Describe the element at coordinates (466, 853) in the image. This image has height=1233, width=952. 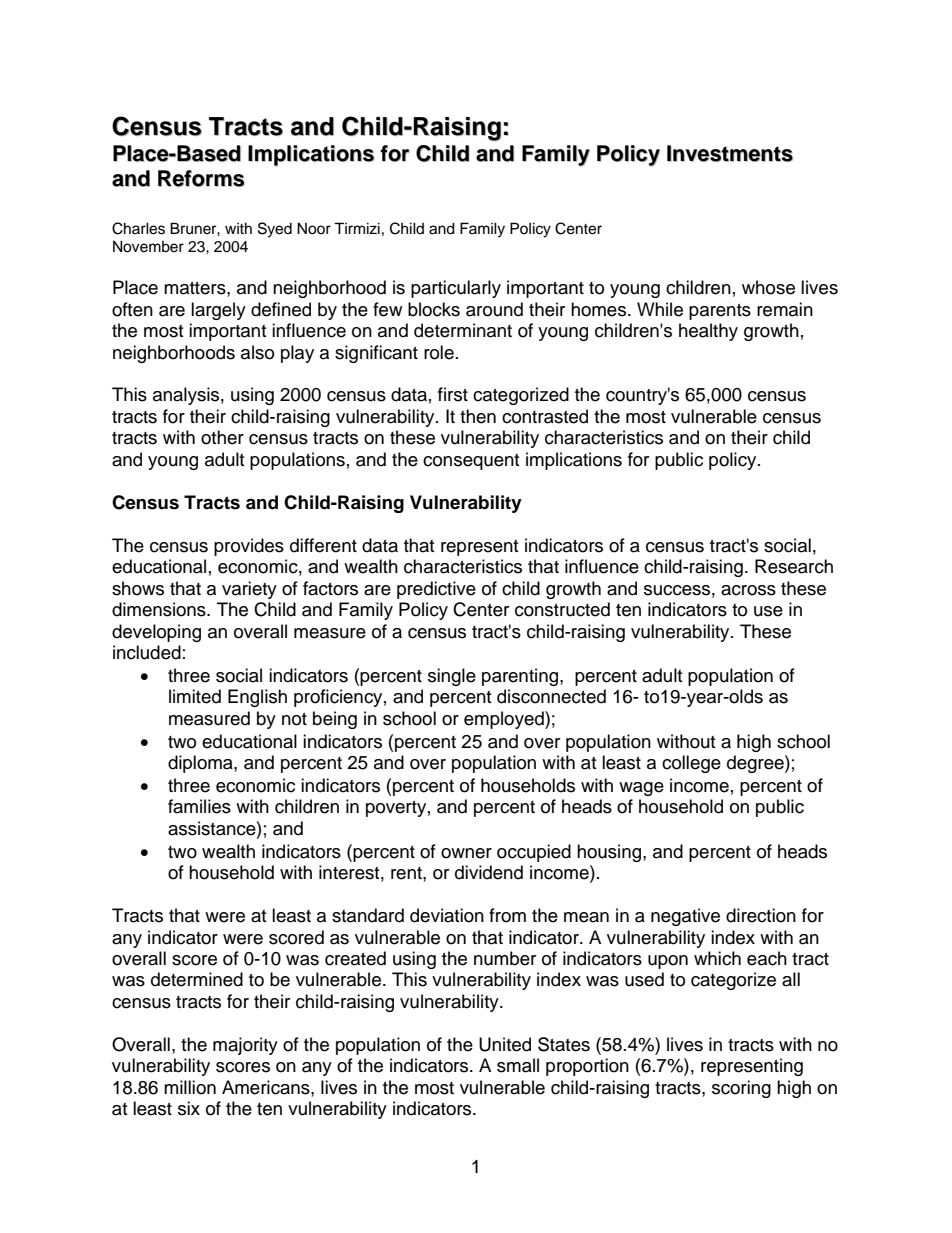
I see `owner` at that location.
